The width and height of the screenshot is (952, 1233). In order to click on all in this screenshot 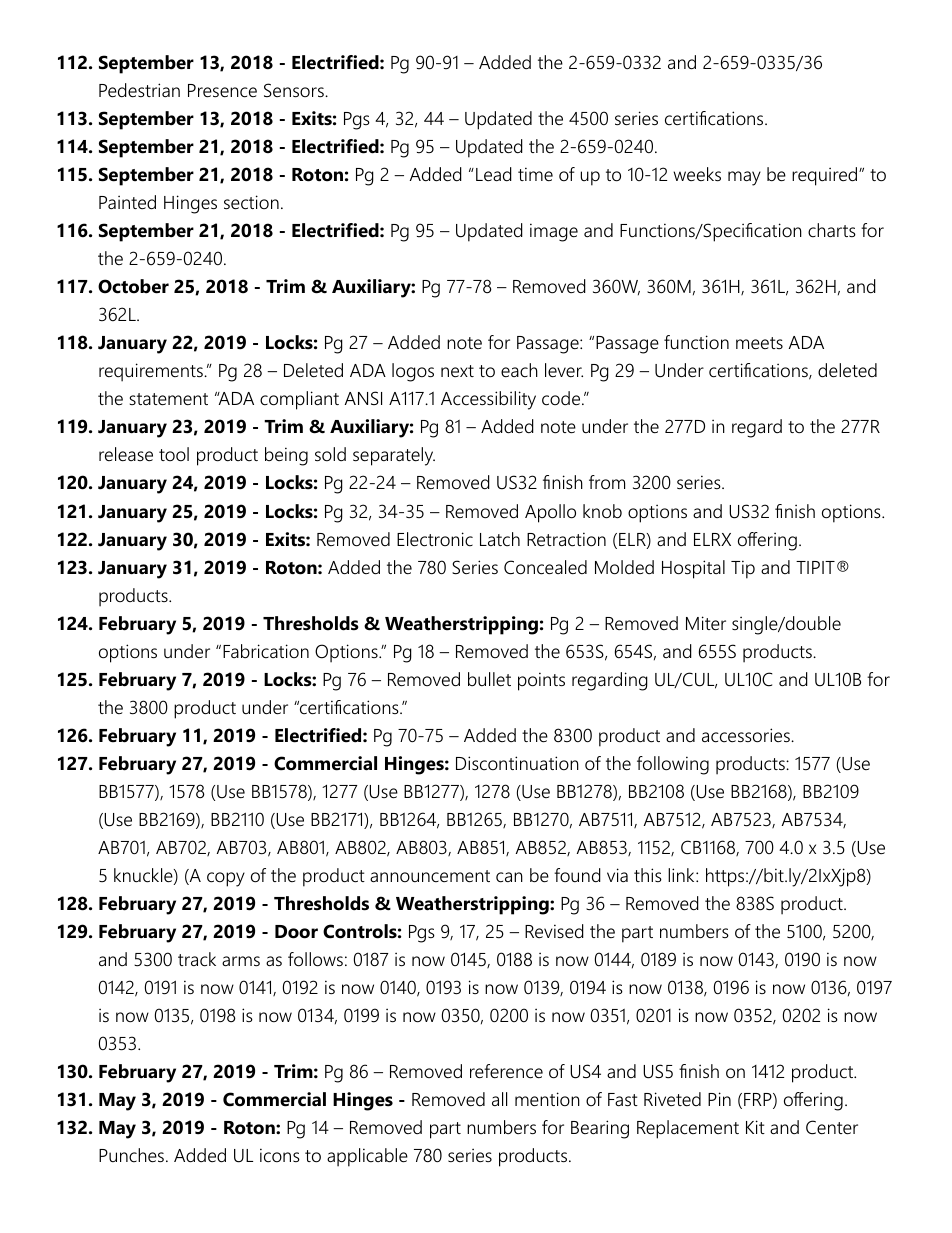, I will do `click(499, 1099)`.
